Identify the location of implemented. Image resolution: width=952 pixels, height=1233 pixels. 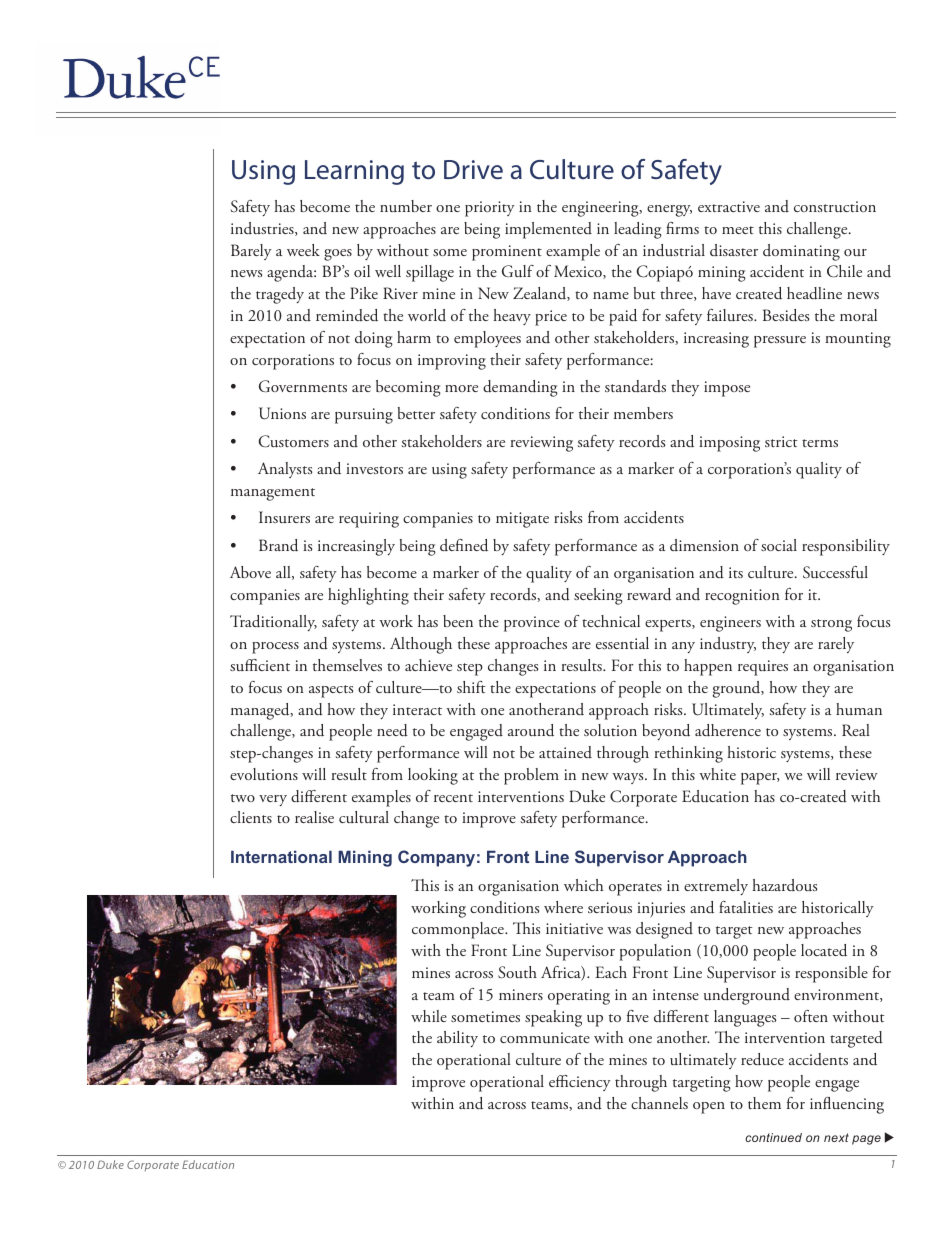
(548, 230).
